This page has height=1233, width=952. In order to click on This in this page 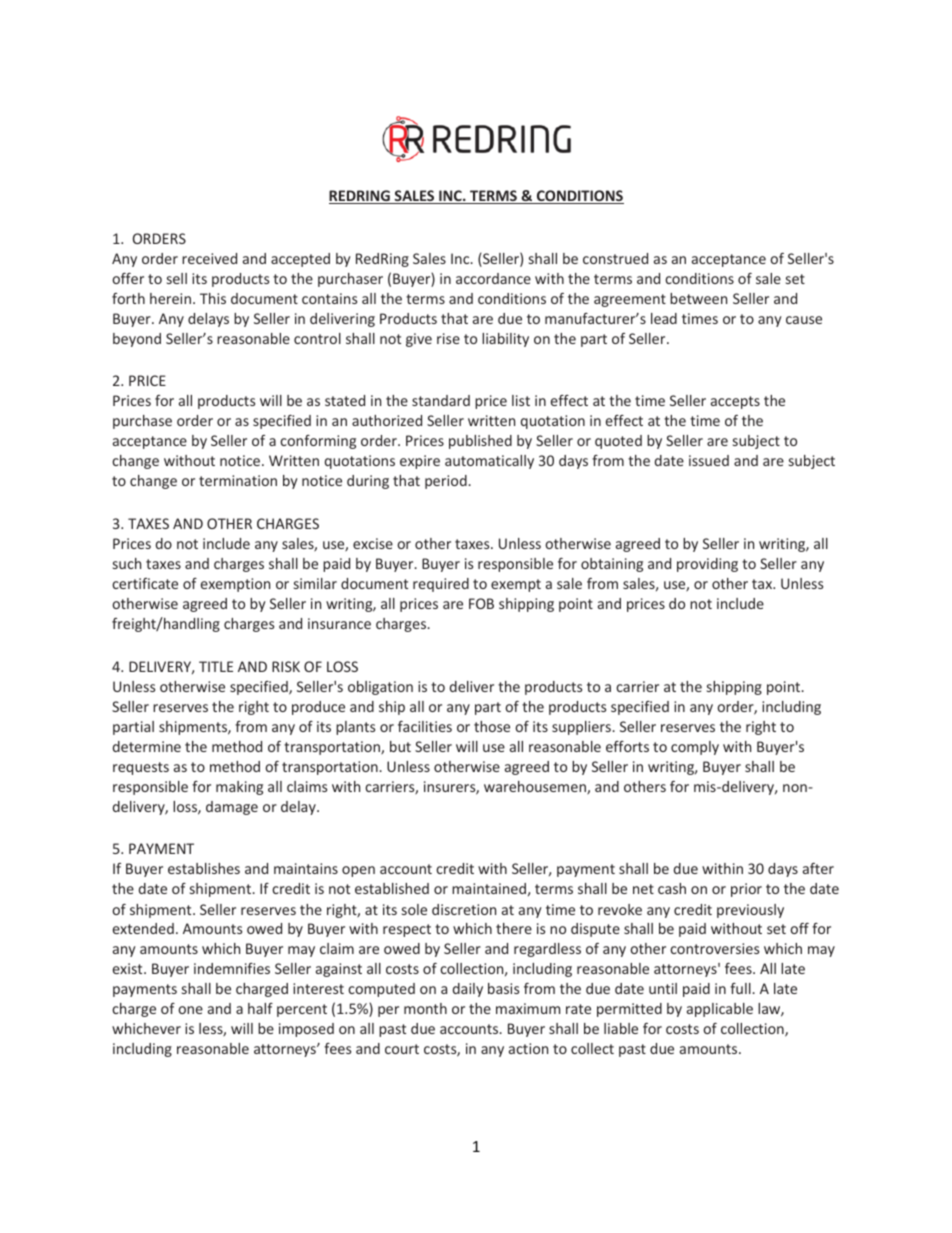, I will do `click(213, 298)`.
